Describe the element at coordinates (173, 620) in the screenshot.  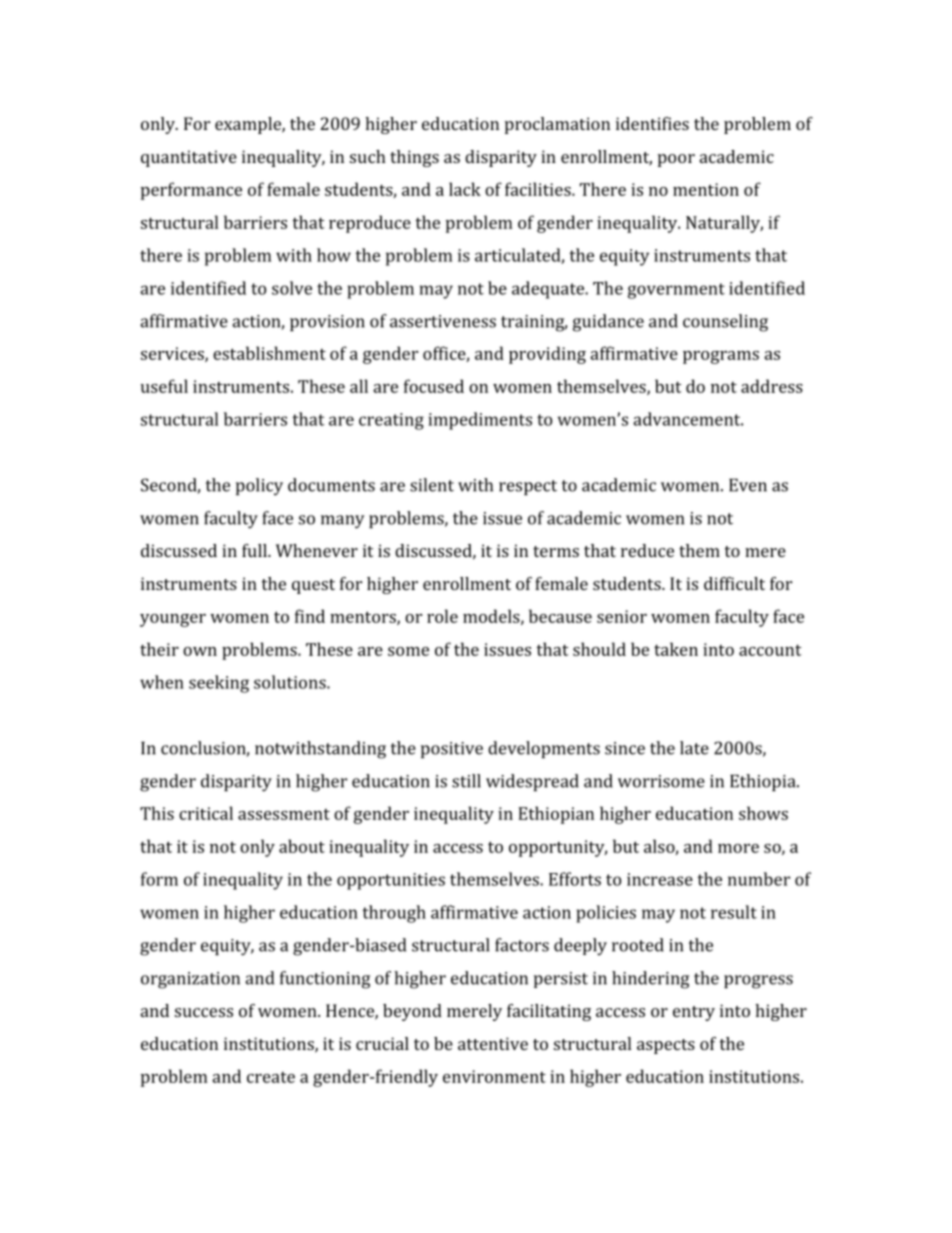
I see `younger` at that location.
